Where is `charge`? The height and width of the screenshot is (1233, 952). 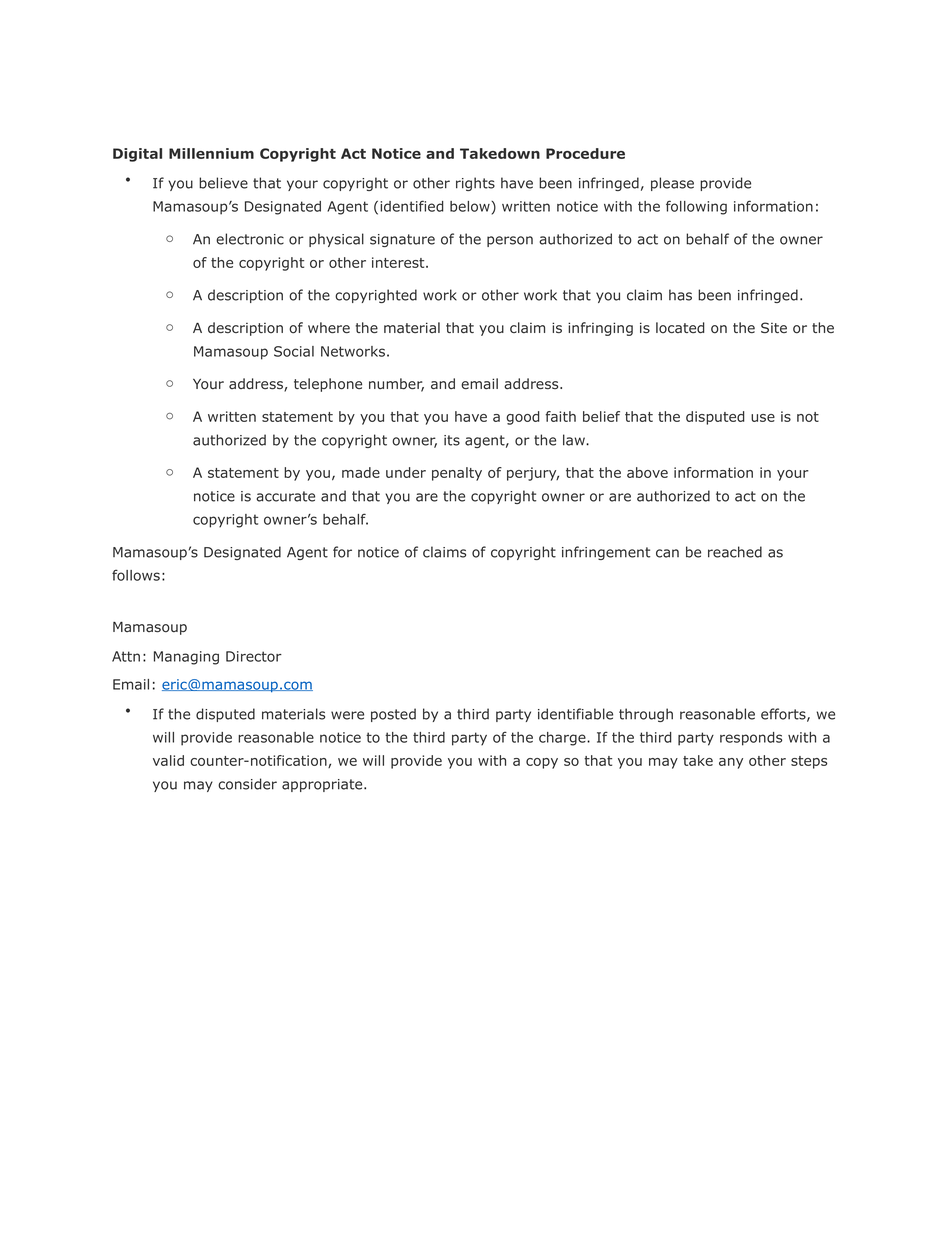 charge is located at coordinates (563, 739).
